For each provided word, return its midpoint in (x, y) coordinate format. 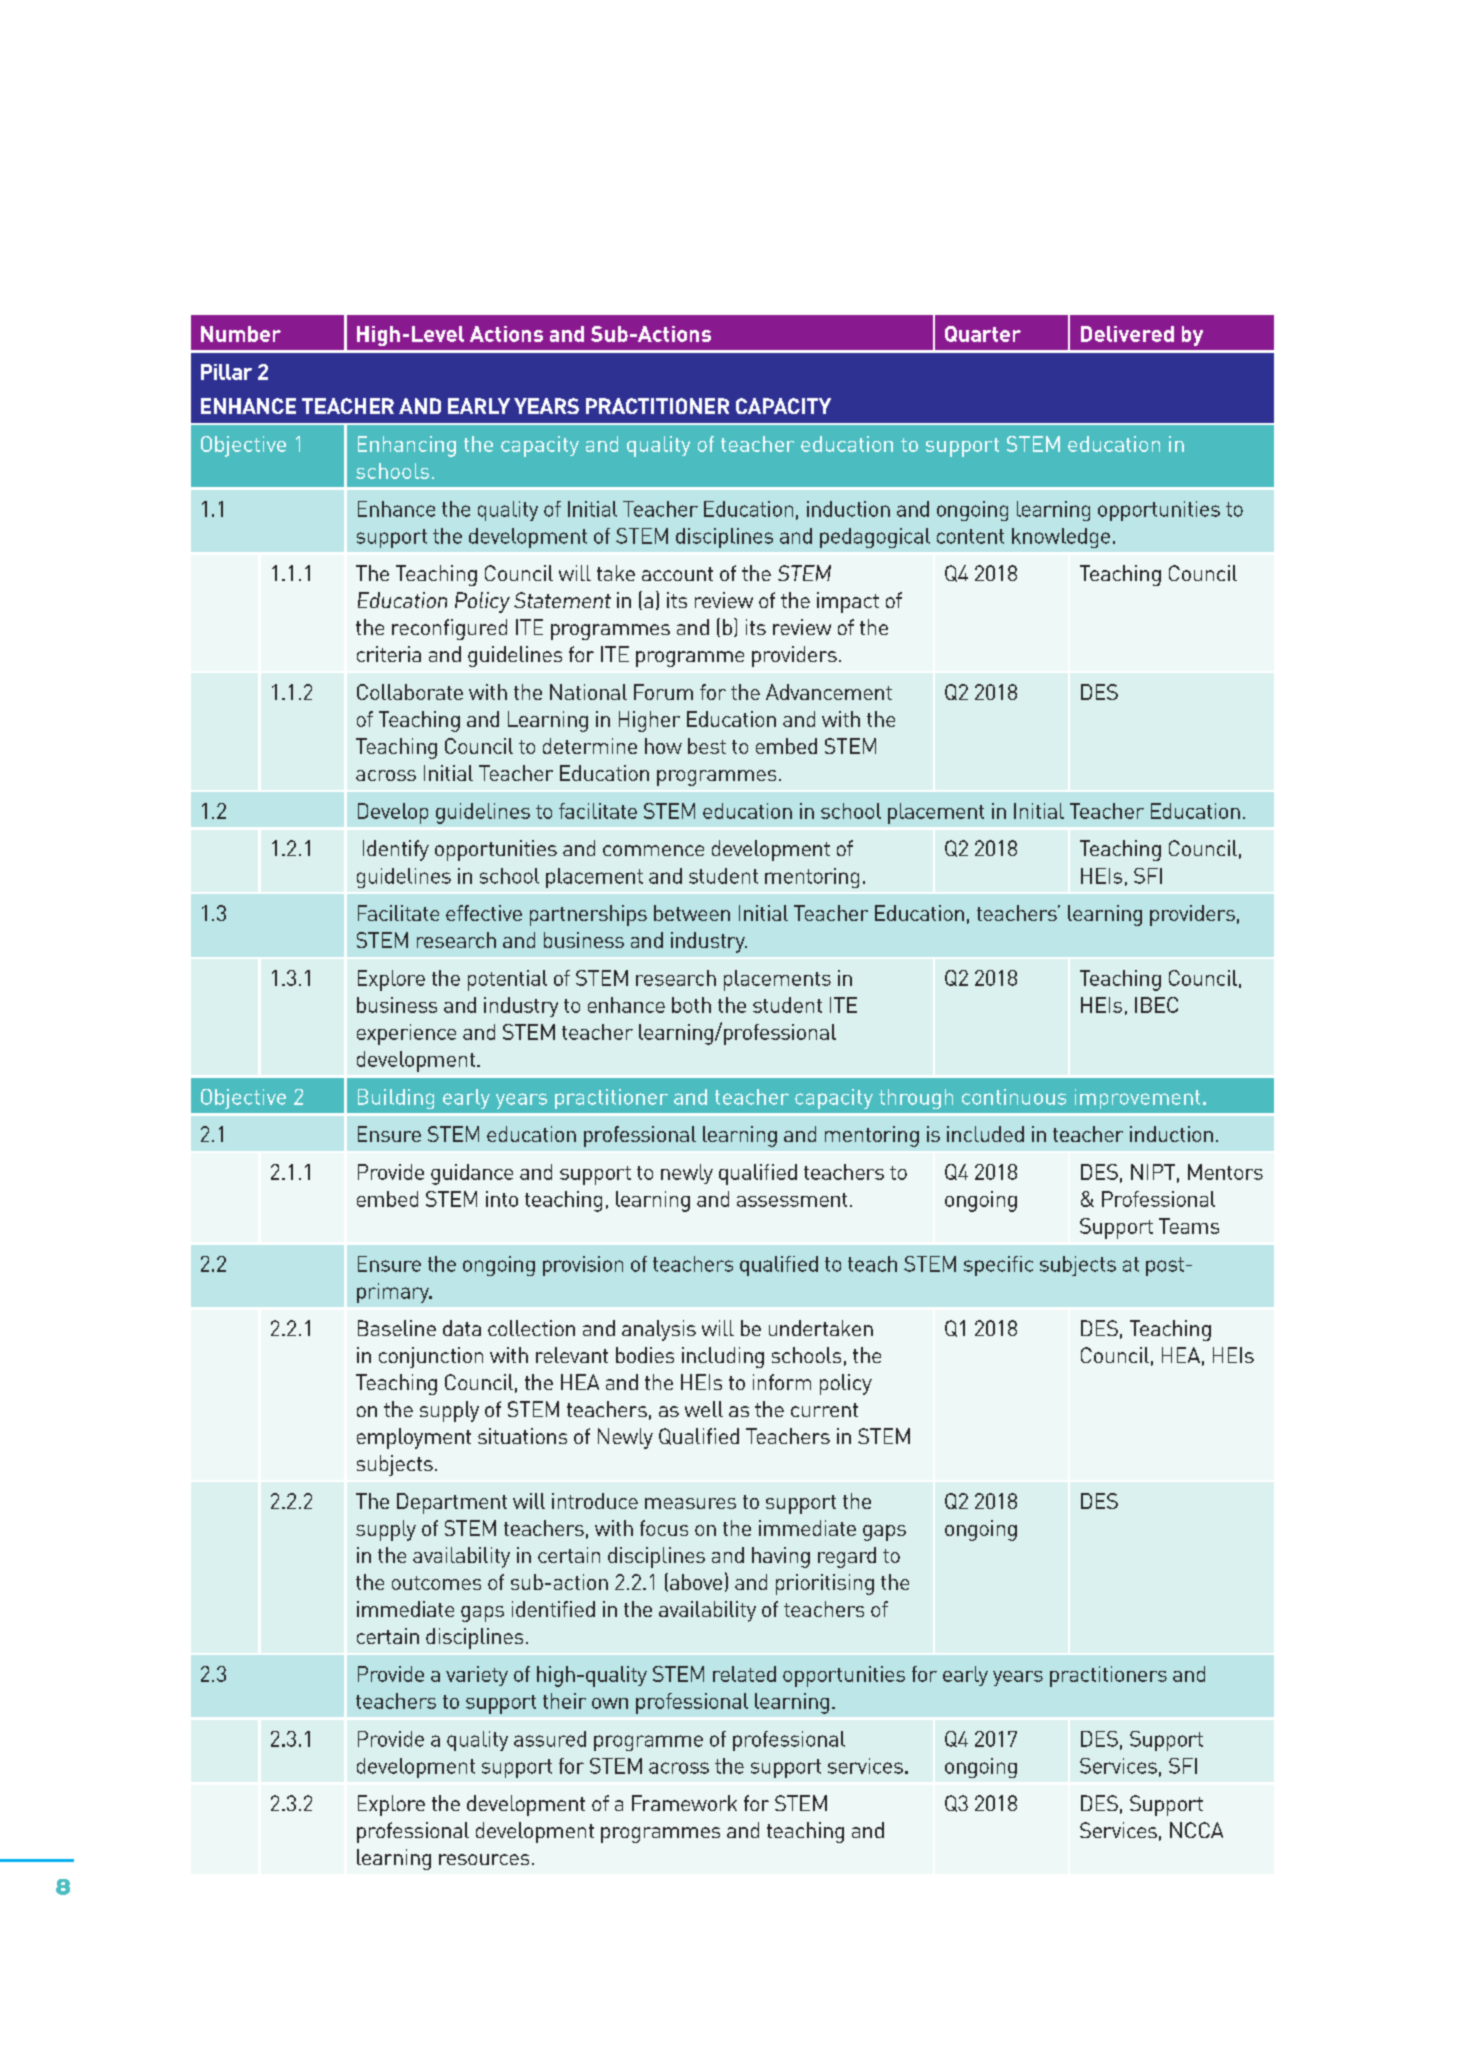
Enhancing (407, 446)
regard (847, 1557)
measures (690, 1503)
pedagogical (875, 538)
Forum (663, 692)
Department (452, 1503)
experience (406, 1034)
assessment (792, 1200)
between (692, 913)
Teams (1189, 1226)
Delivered (1127, 334)
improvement (1137, 1099)
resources (484, 1859)
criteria (389, 654)
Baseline (397, 1328)
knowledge (1061, 538)
